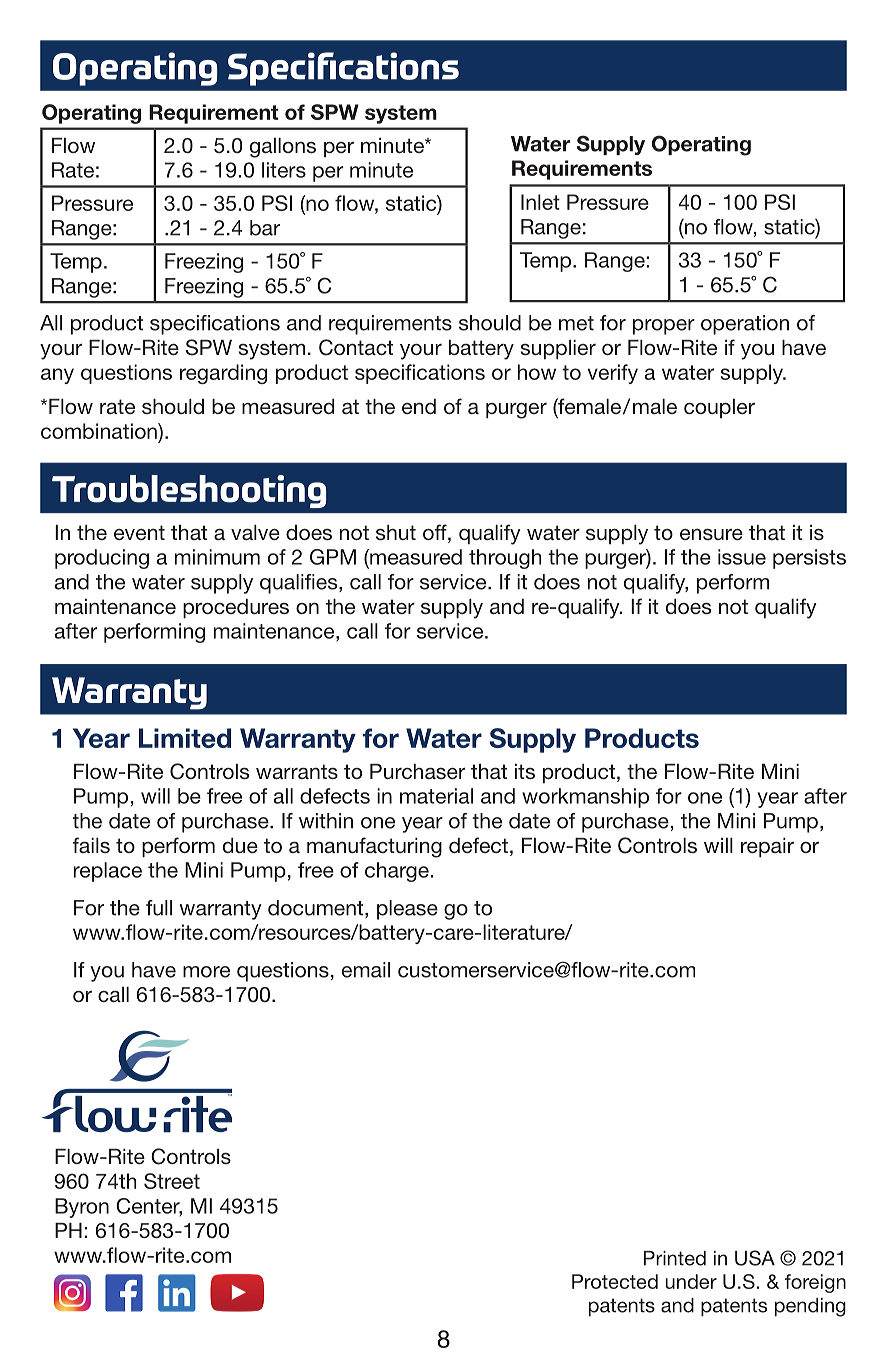 The width and height of the document is (887, 1372). What do you see at coordinates (265, 228) in the document?
I see `bar` at bounding box center [265, 228].
